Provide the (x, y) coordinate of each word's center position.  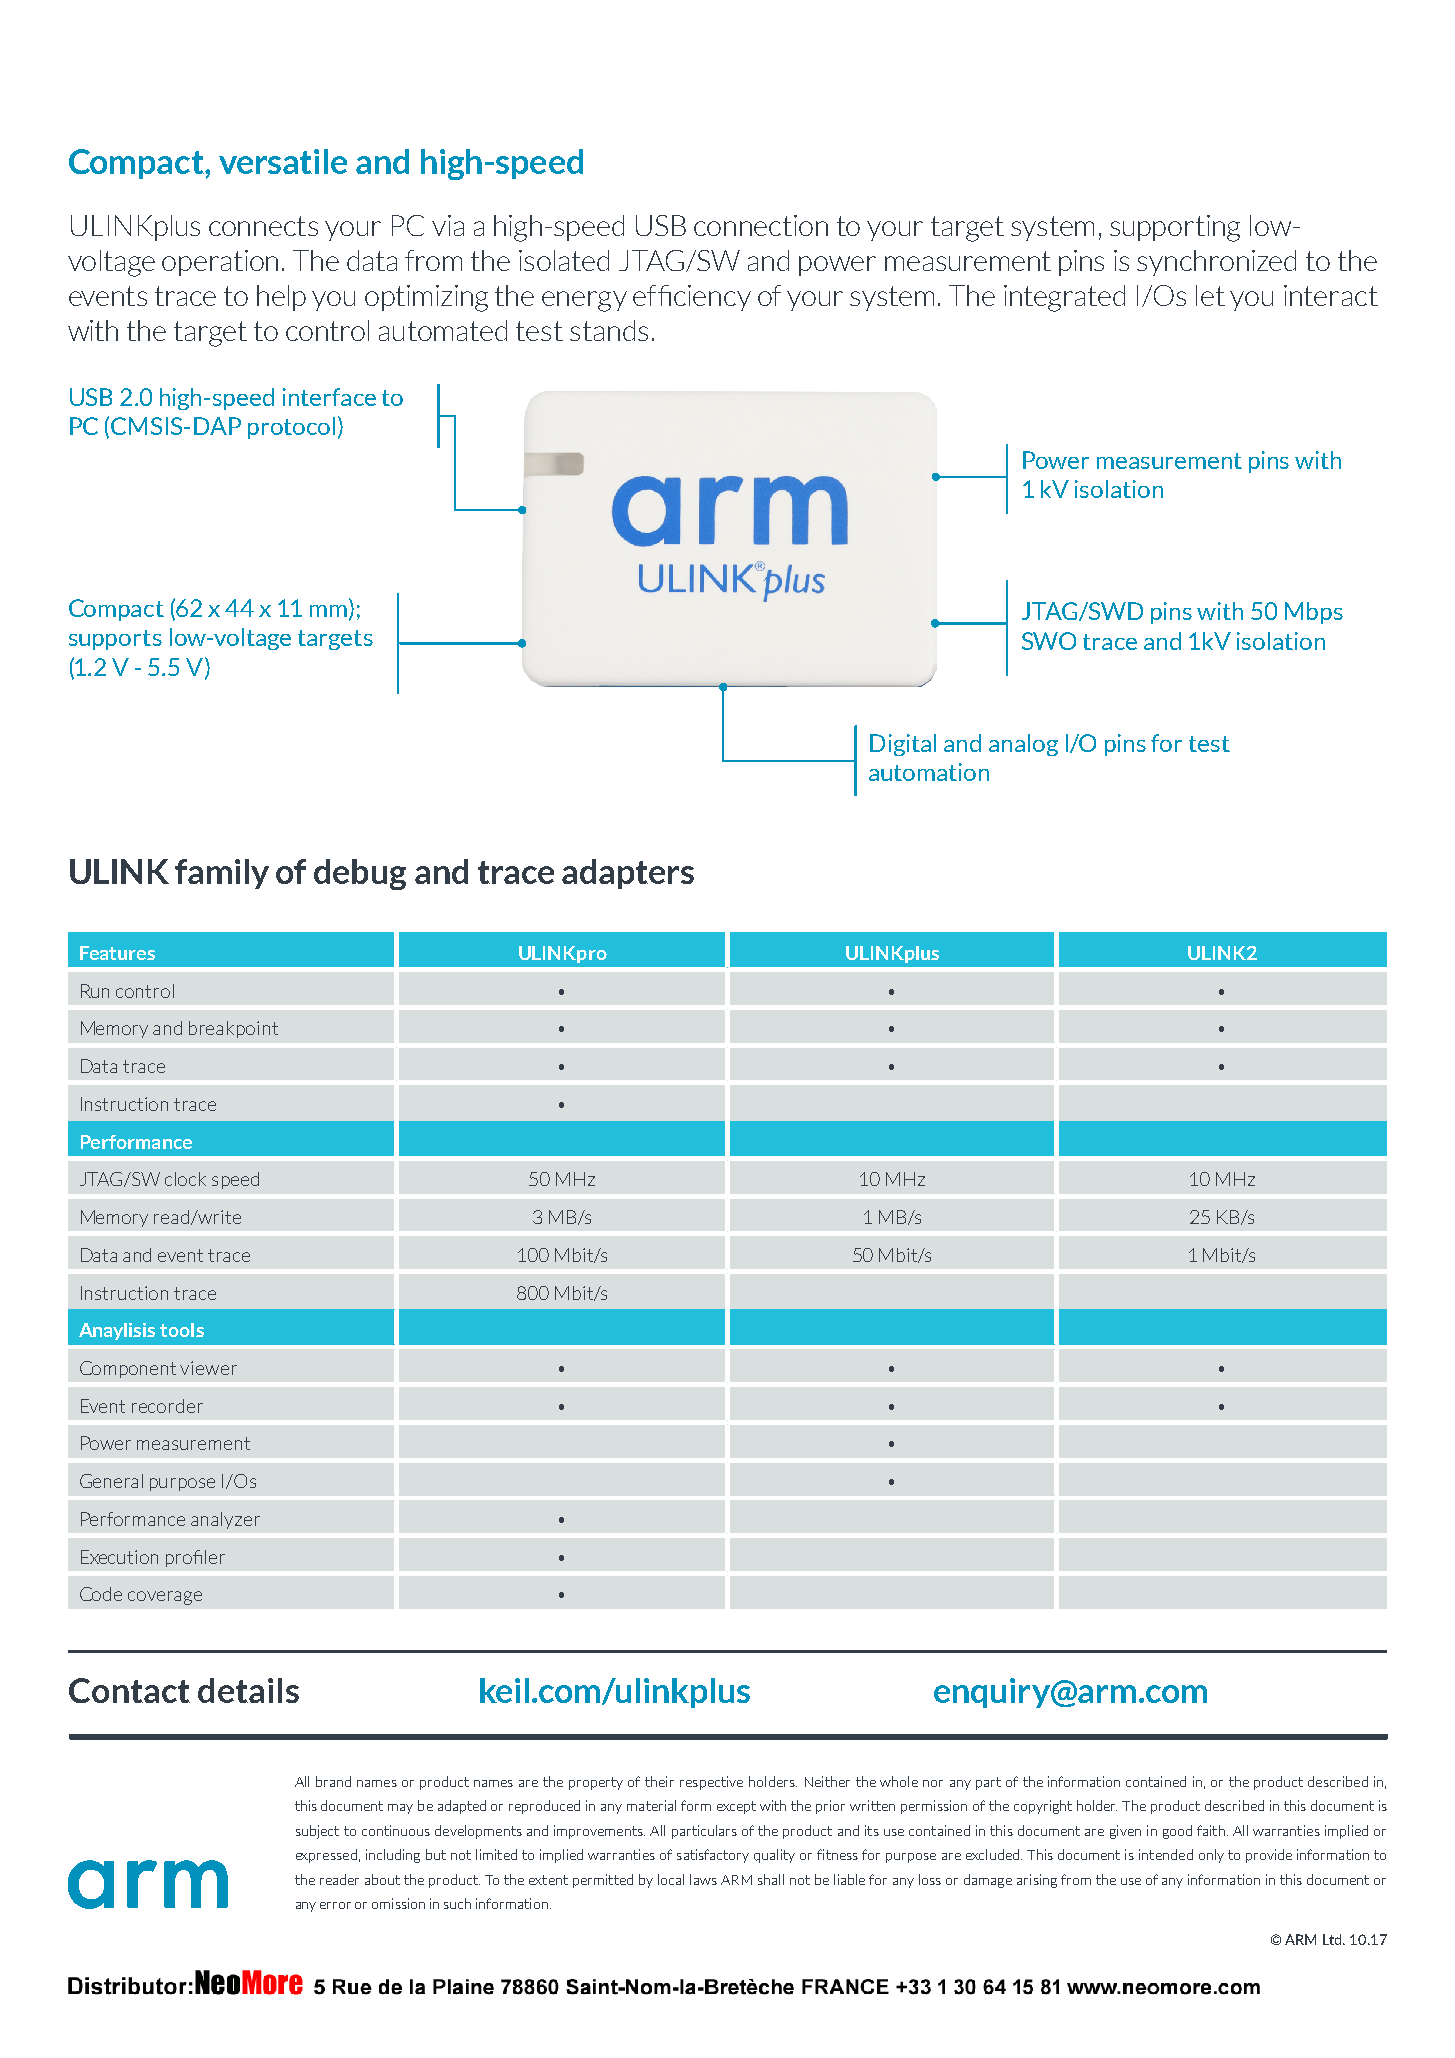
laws (703, 1879)
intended (1166, 1854)
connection (761, 225)
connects (263, 226)
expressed (326, 1856)
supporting (1175, 228)
